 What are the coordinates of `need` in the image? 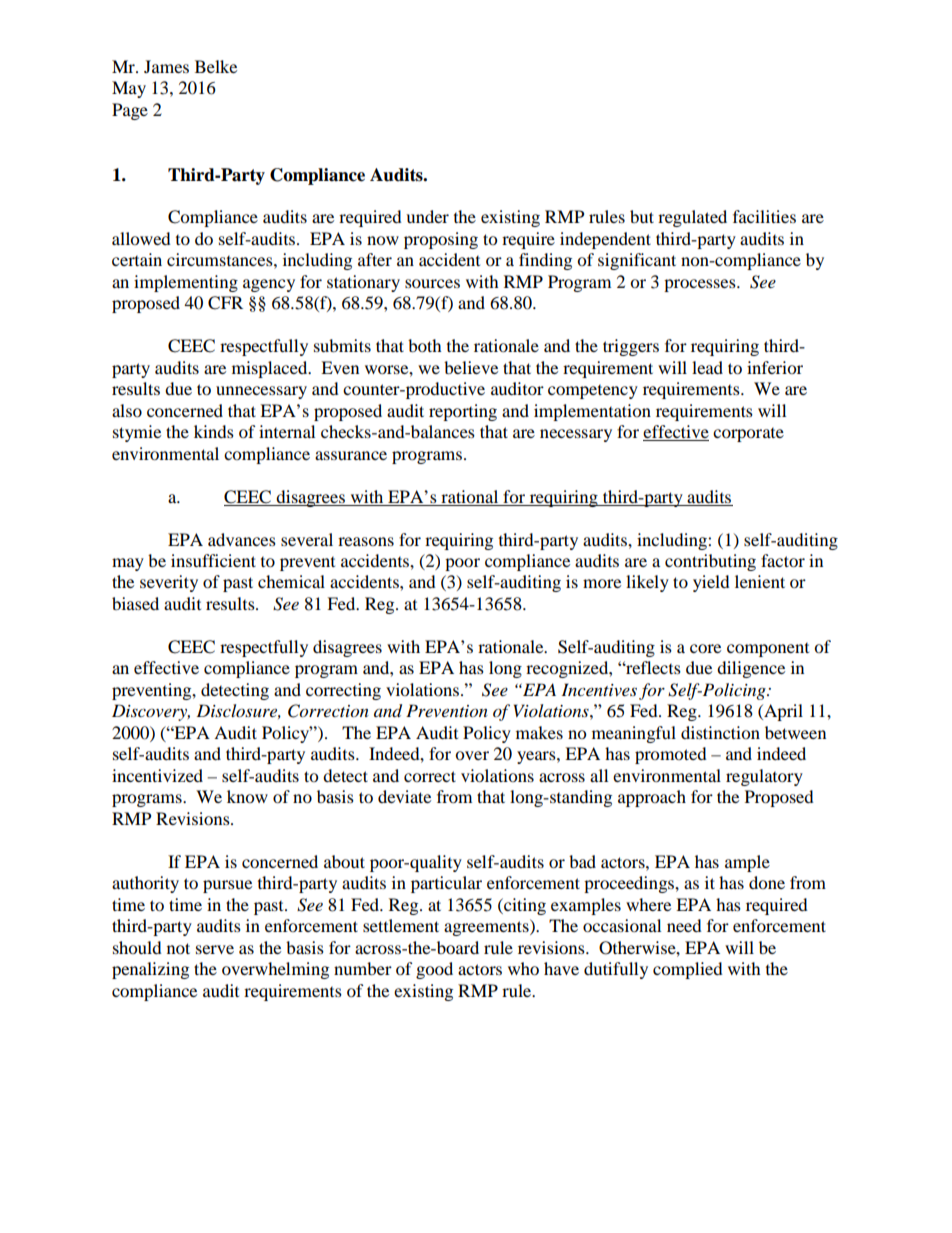 It's located at (684, 925).
